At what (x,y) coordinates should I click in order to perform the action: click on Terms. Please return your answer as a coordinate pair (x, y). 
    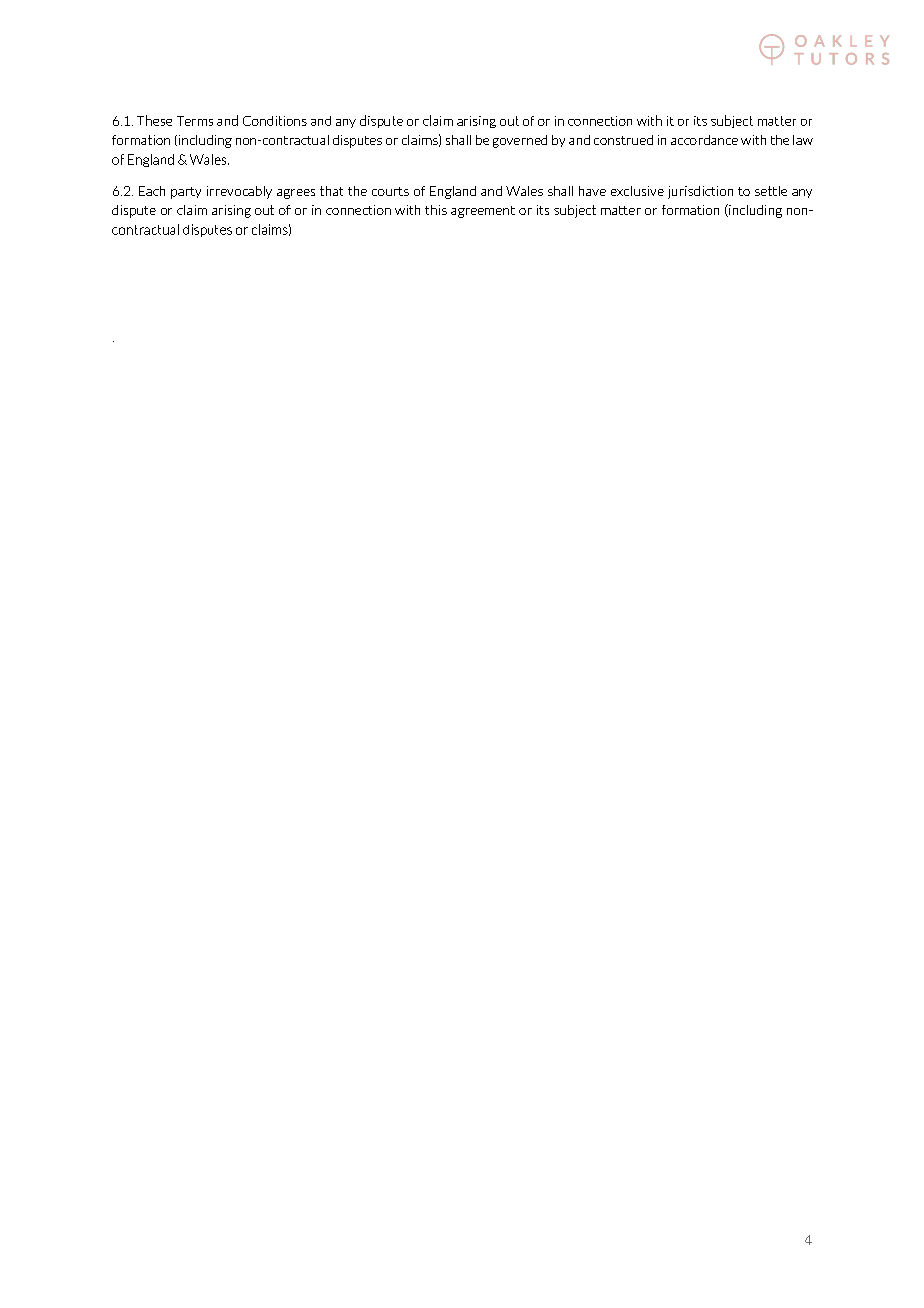
    Looking at the image, I should click on (195, 121).
